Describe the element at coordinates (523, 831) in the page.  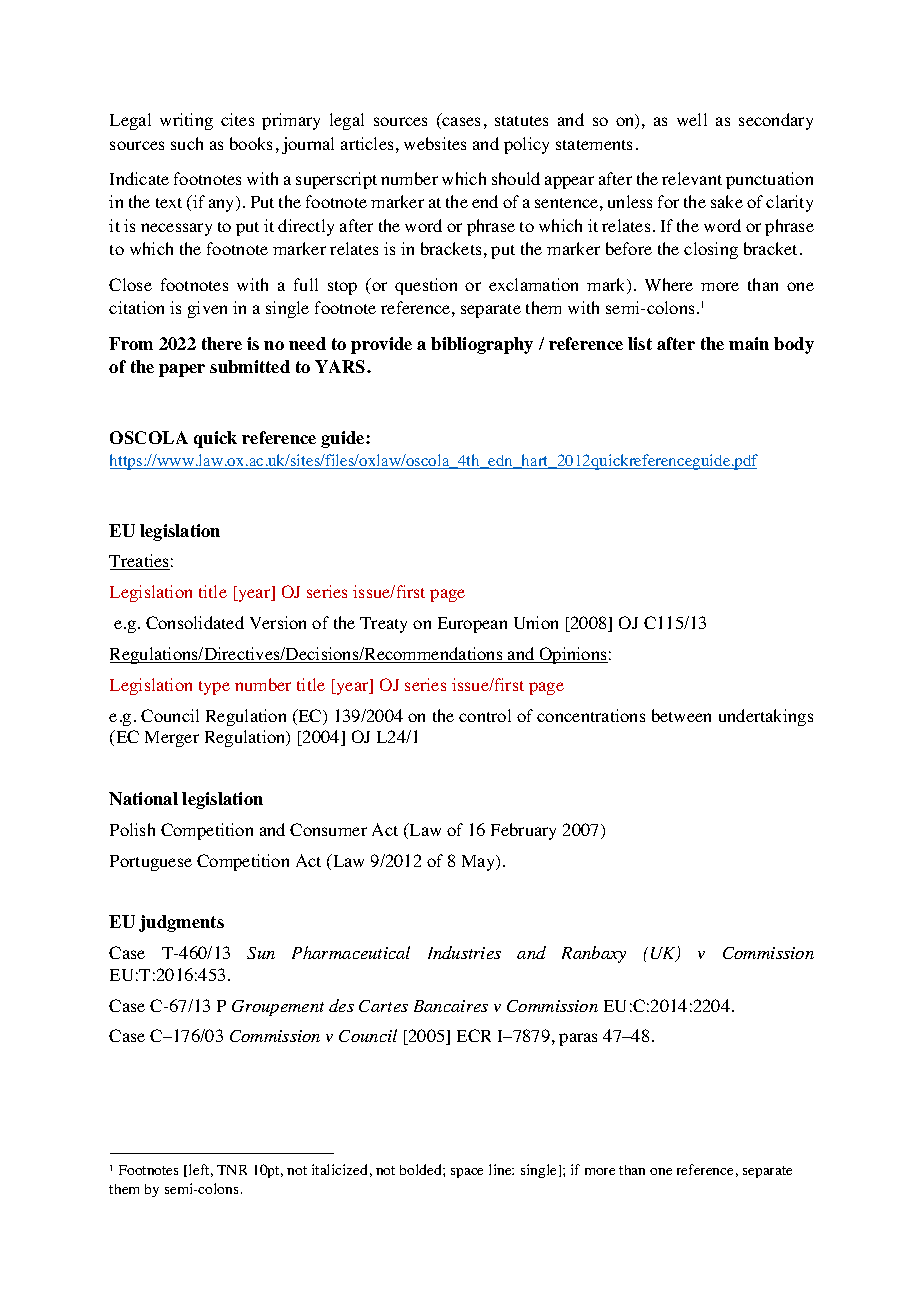
I see `February` at that location.
